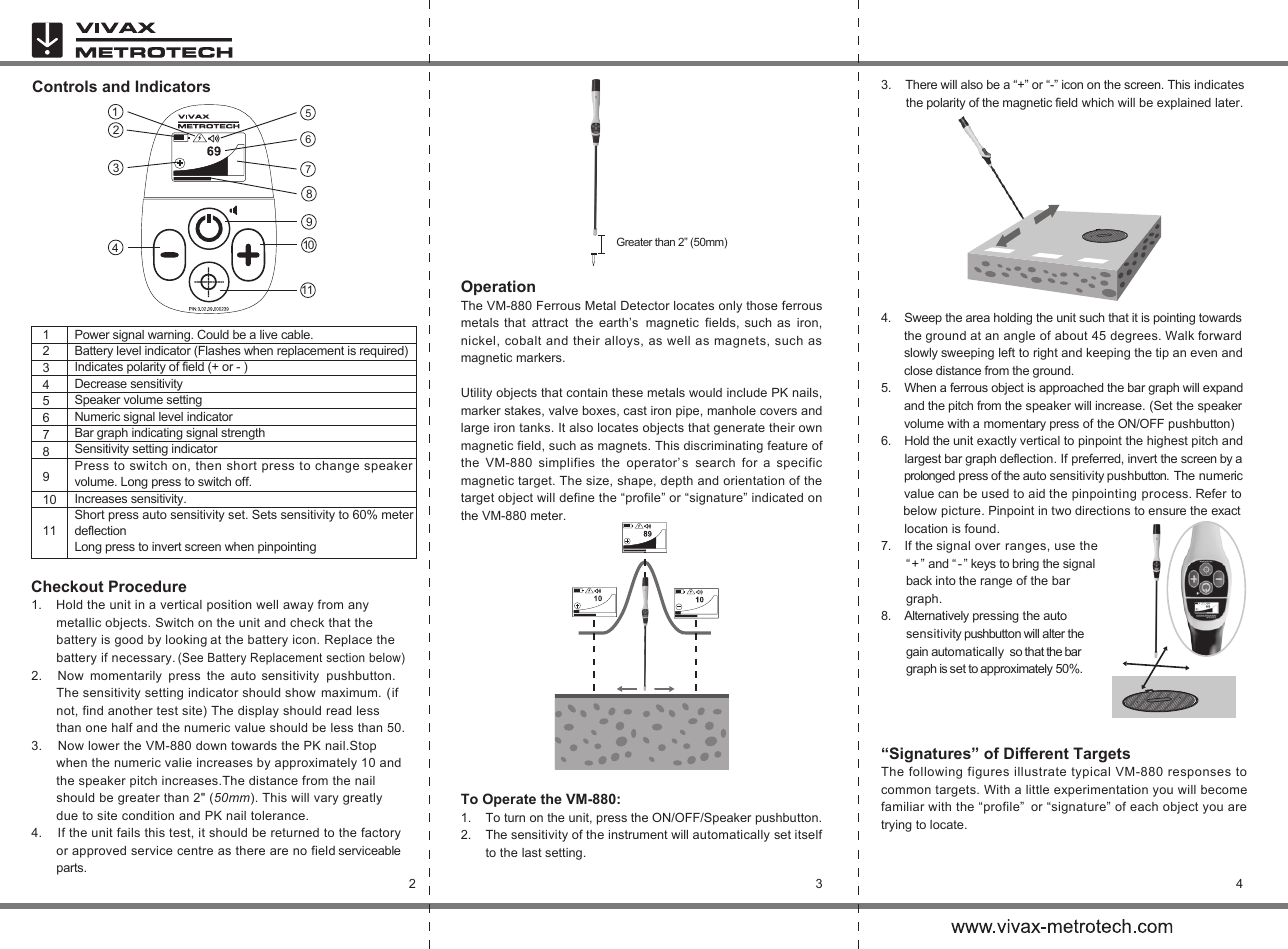 This document has height=949, width=1288. Describe the element at coordinates (1184, 104) in the document. I see `explained` at that location.
